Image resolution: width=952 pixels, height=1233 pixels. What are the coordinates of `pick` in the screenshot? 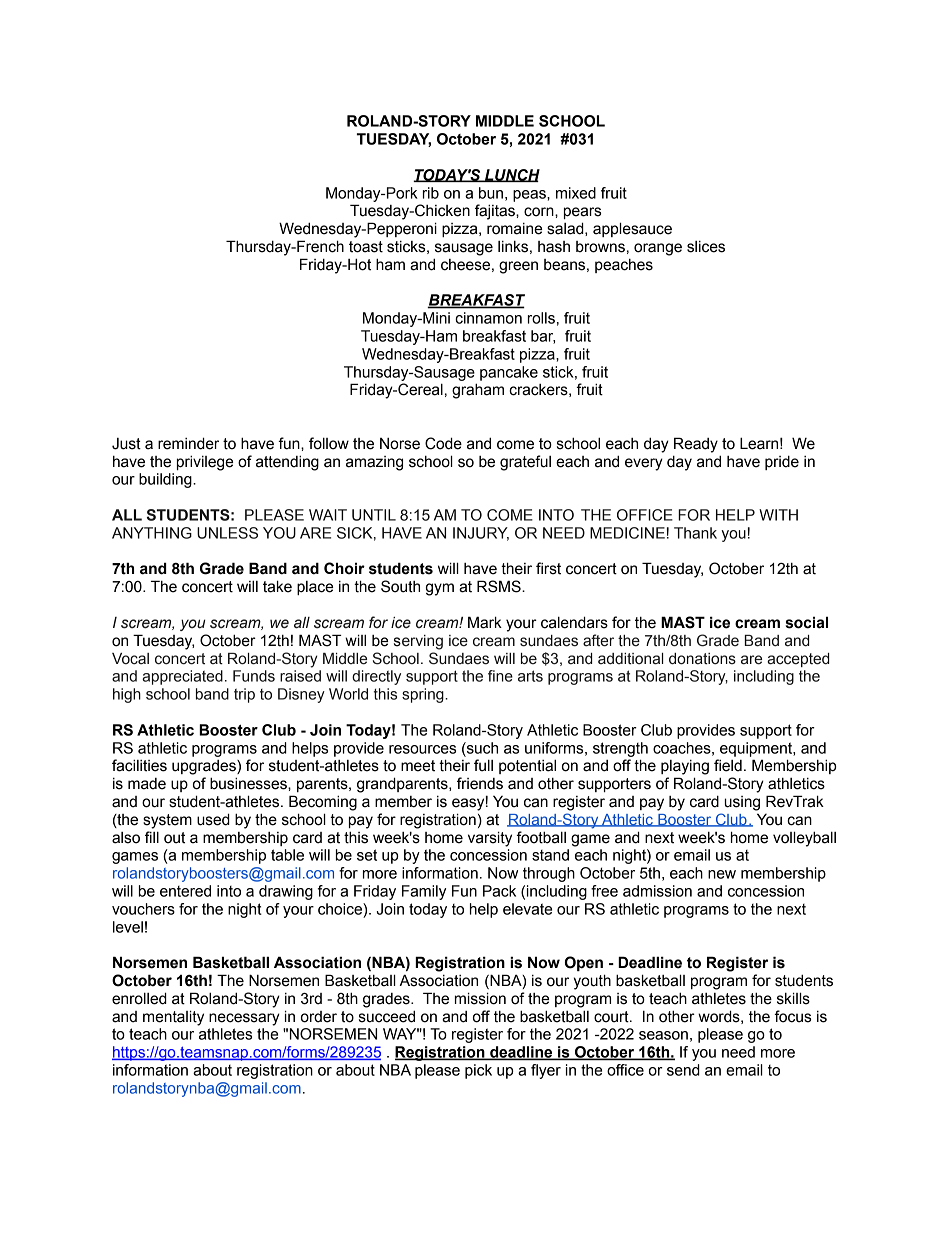 It's located at (478, 1071).
